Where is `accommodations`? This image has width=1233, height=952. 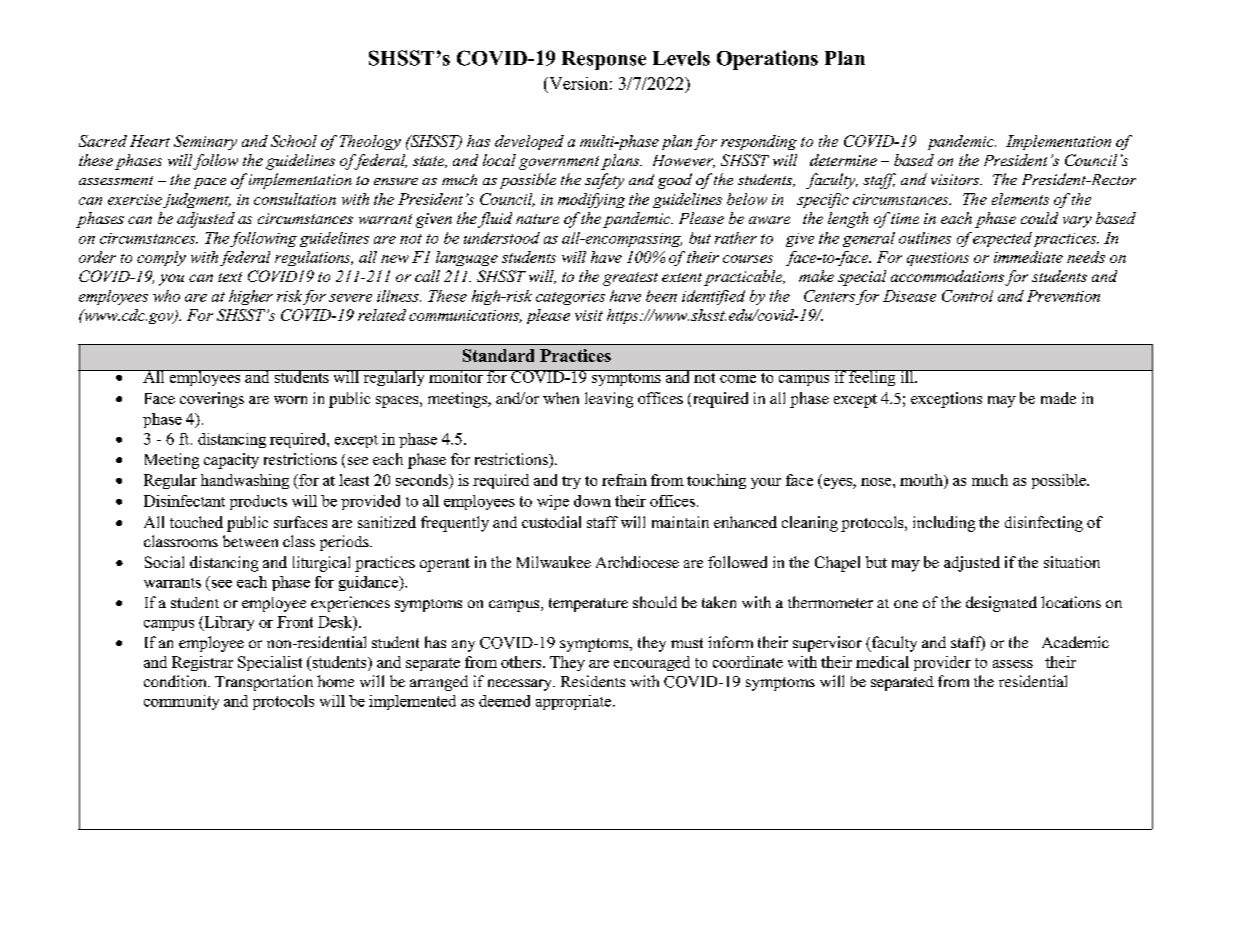
accommodations is located at coordinates (947, 276).
